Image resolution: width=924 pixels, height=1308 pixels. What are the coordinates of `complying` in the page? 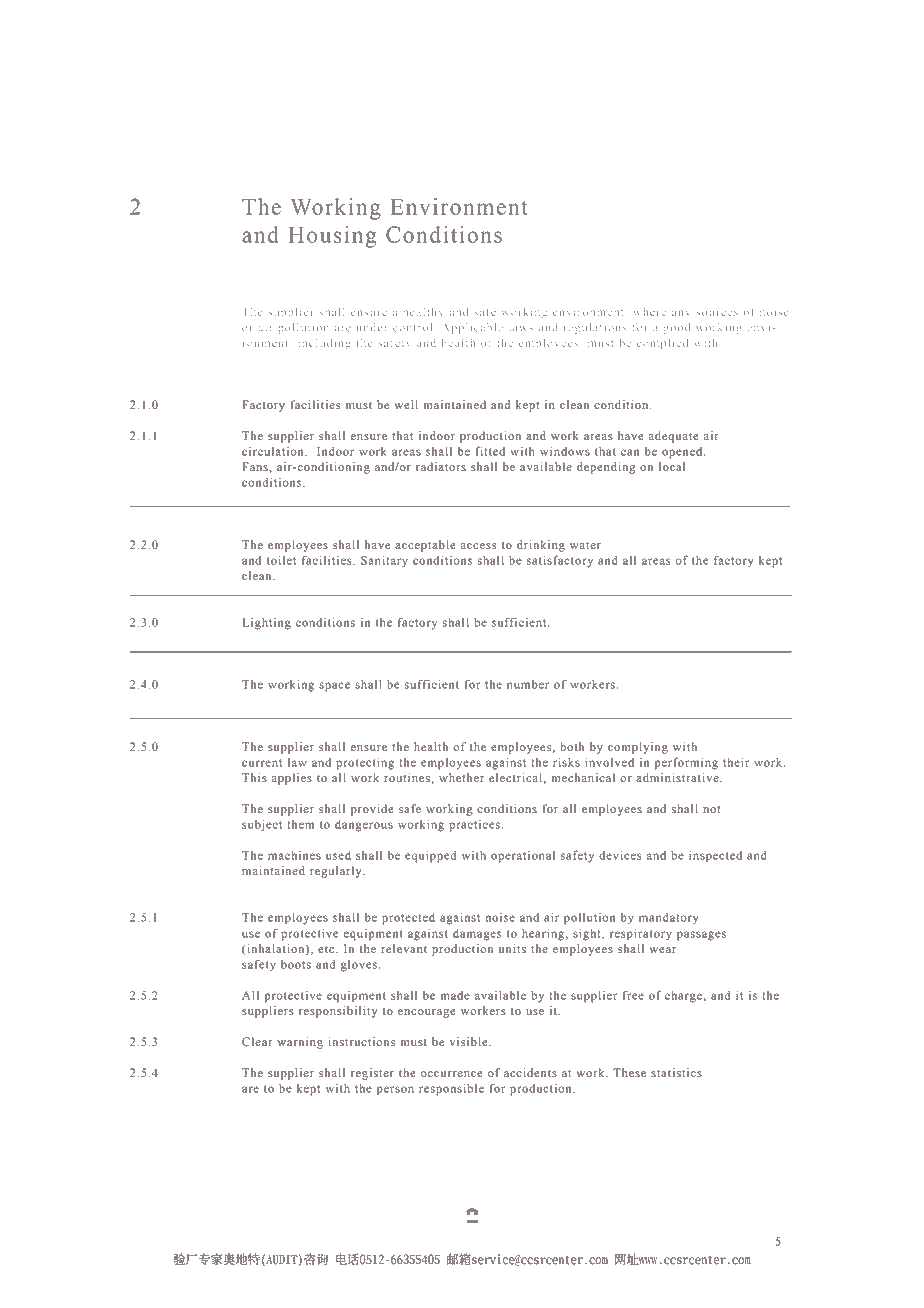 It's located at (638, 748).
